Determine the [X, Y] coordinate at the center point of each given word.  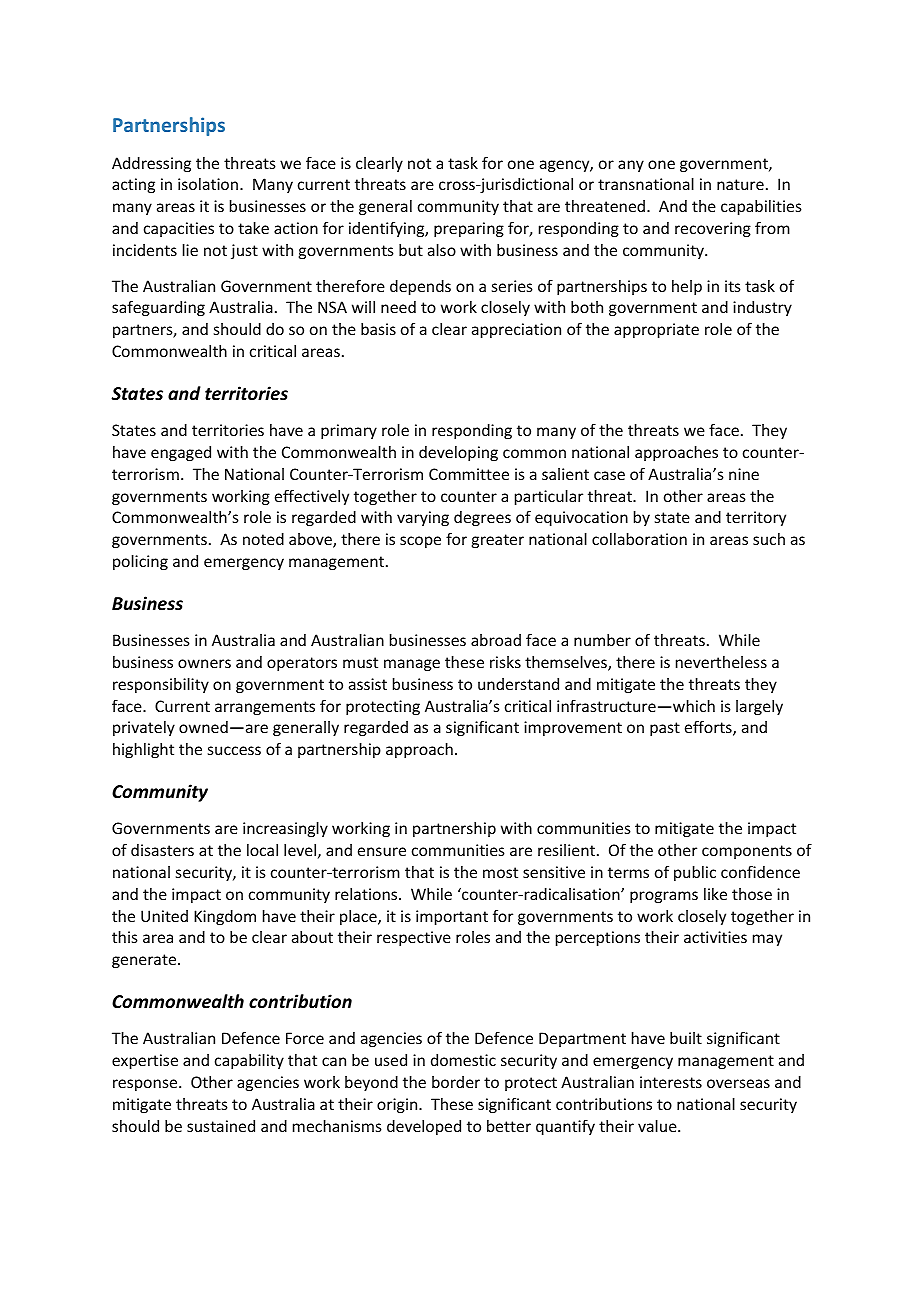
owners [204, 663]
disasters [162, 850]
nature [740, 184]
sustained [221, 1126]
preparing [469, 229]
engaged [181, 453]
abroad [496, 640]
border [456, 1082]
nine [744, 474]
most [500, 872]
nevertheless [721, 662]
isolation [209, 184]
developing [458, 453]
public [695, 873]
